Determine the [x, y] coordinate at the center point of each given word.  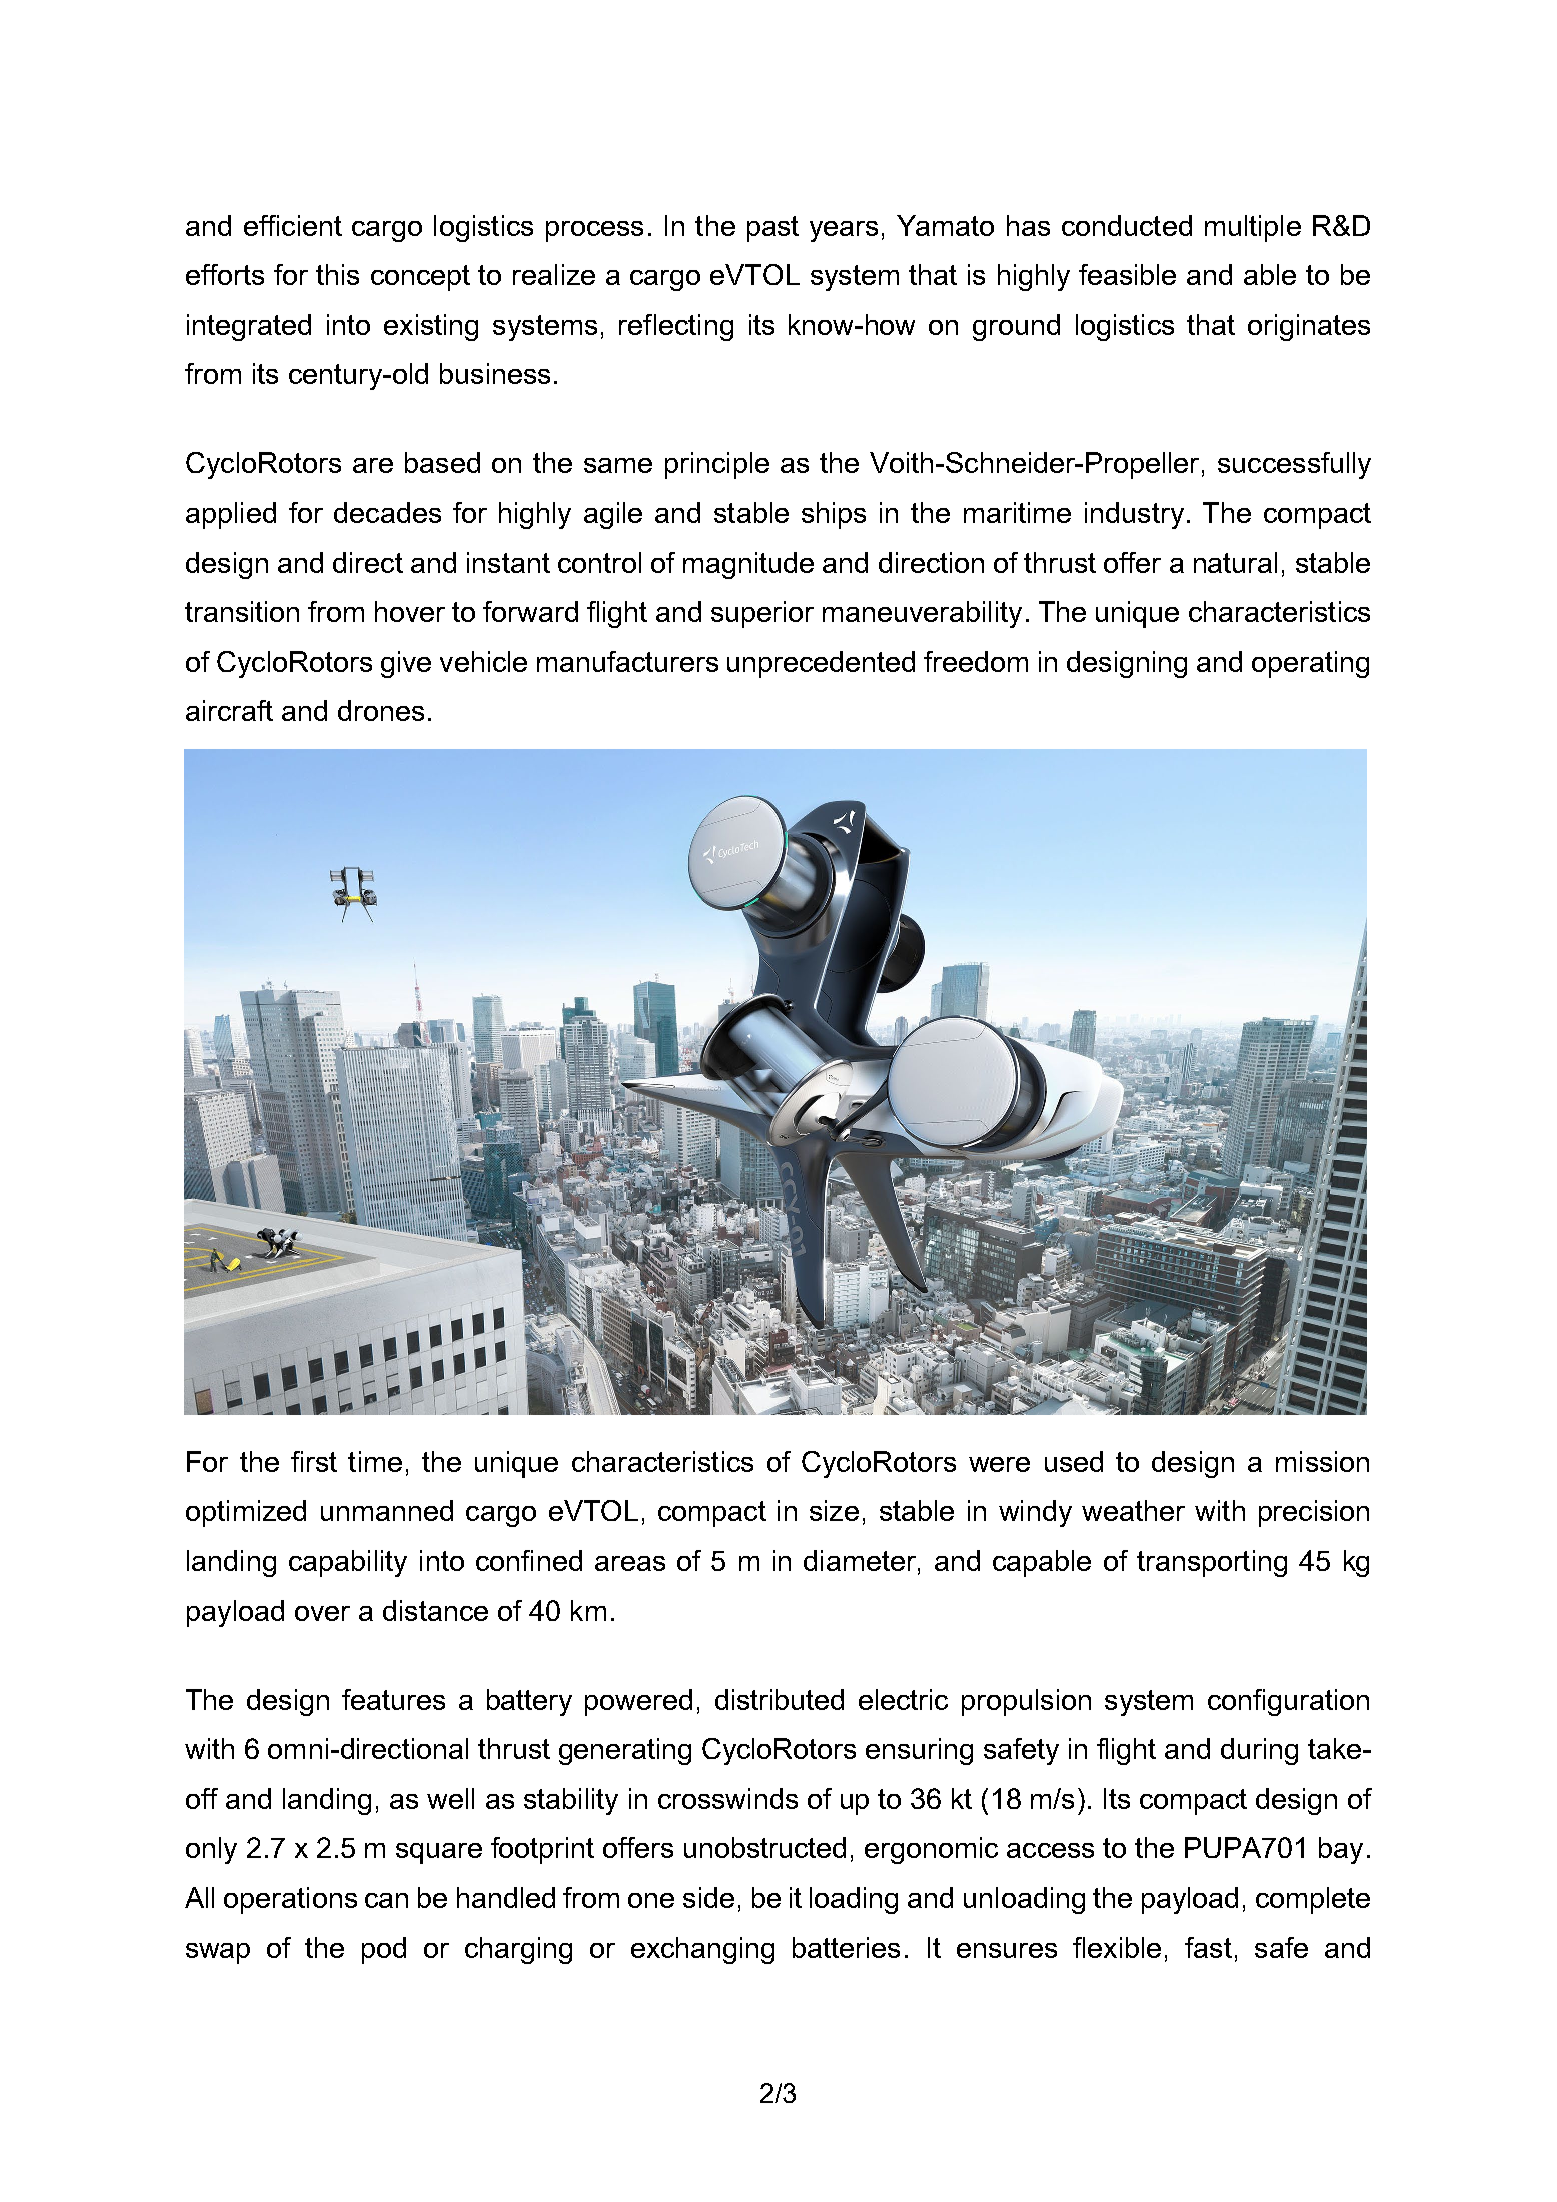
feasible [1127, 274]
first [314, 1461]
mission [1322, 1461]
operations [290, 1900]
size [834, 1510]
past [773, 229]
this [337, 274]
